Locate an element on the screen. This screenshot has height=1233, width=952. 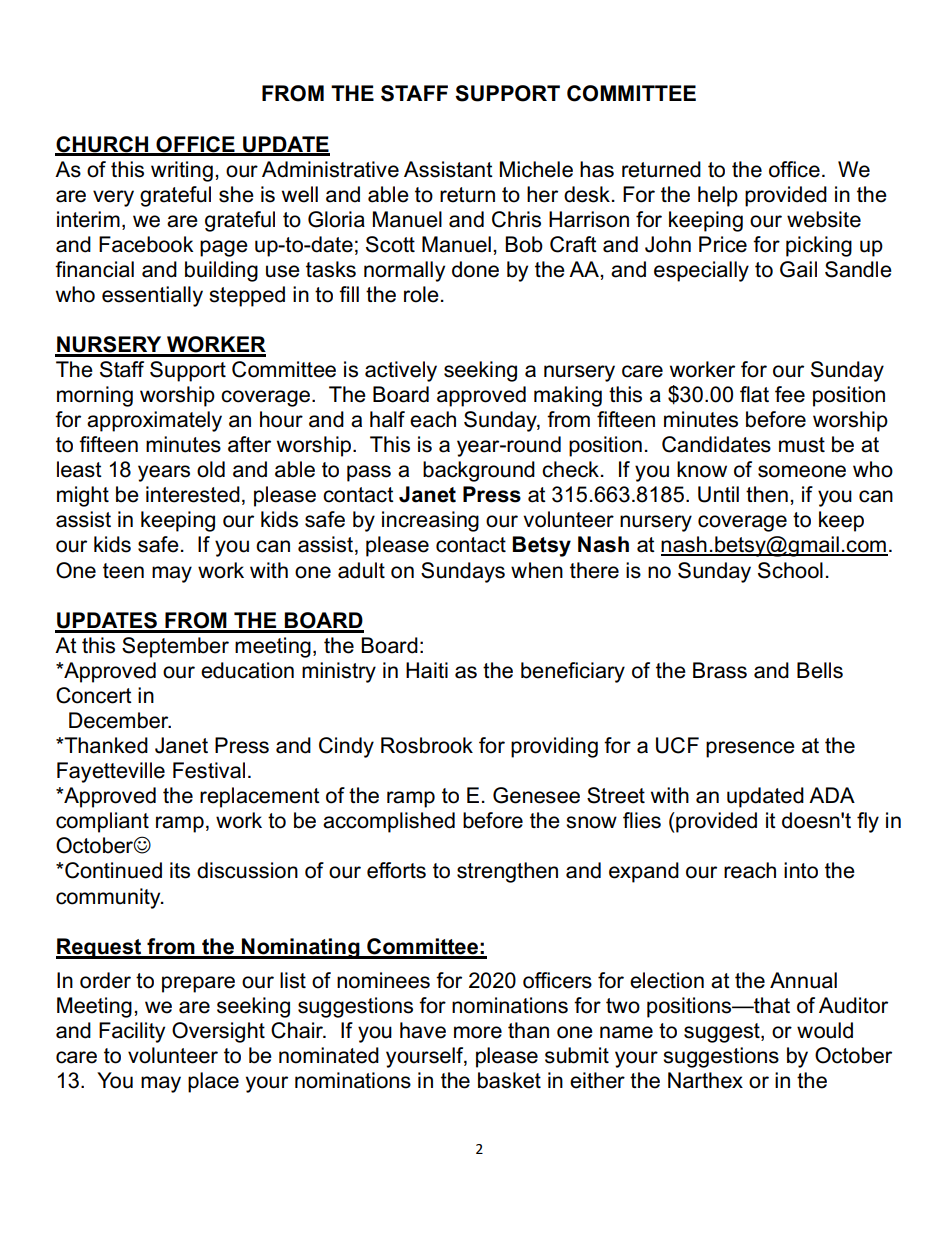
actively is located at coordinates (401, 371).
